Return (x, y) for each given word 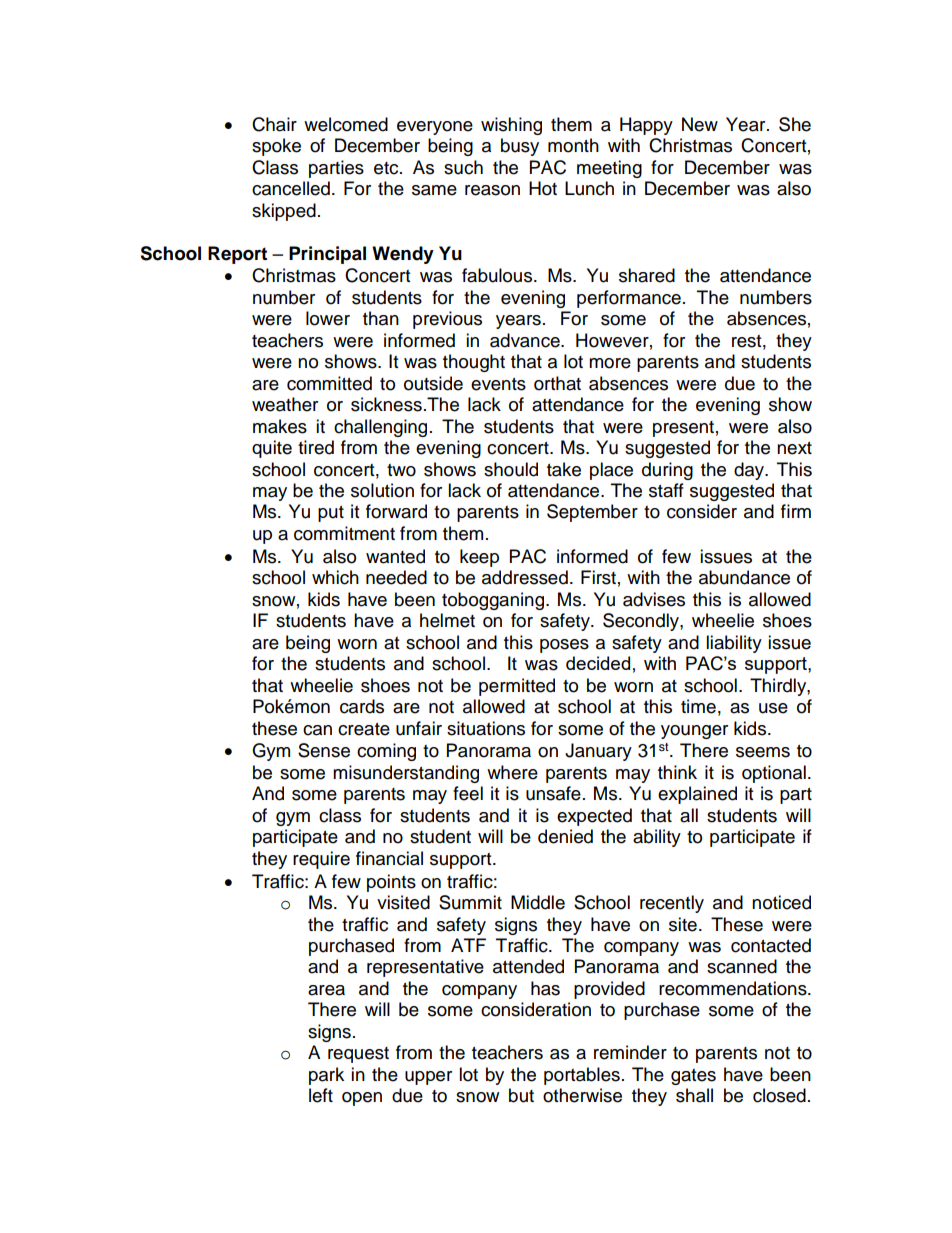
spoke (276, 147)
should (511, 469)
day (750, 471)
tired (316, 447)
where (512, 772)
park (326, 1076)
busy (520, 147)
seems (763, 752)
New (700, 124)
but (521, 1095)
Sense (324, 750)
